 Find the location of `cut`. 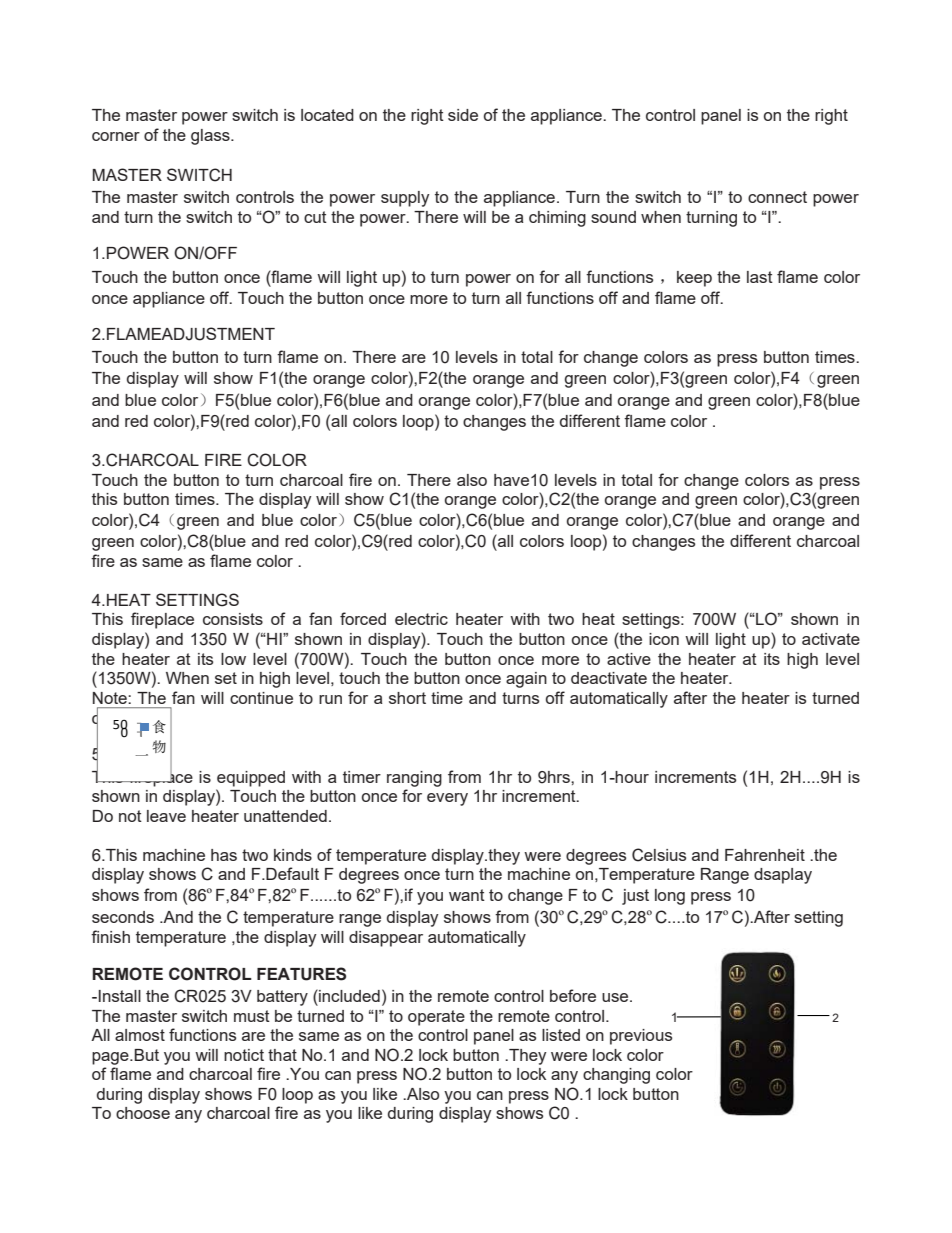

cut is located at coordinates (315, 217).
